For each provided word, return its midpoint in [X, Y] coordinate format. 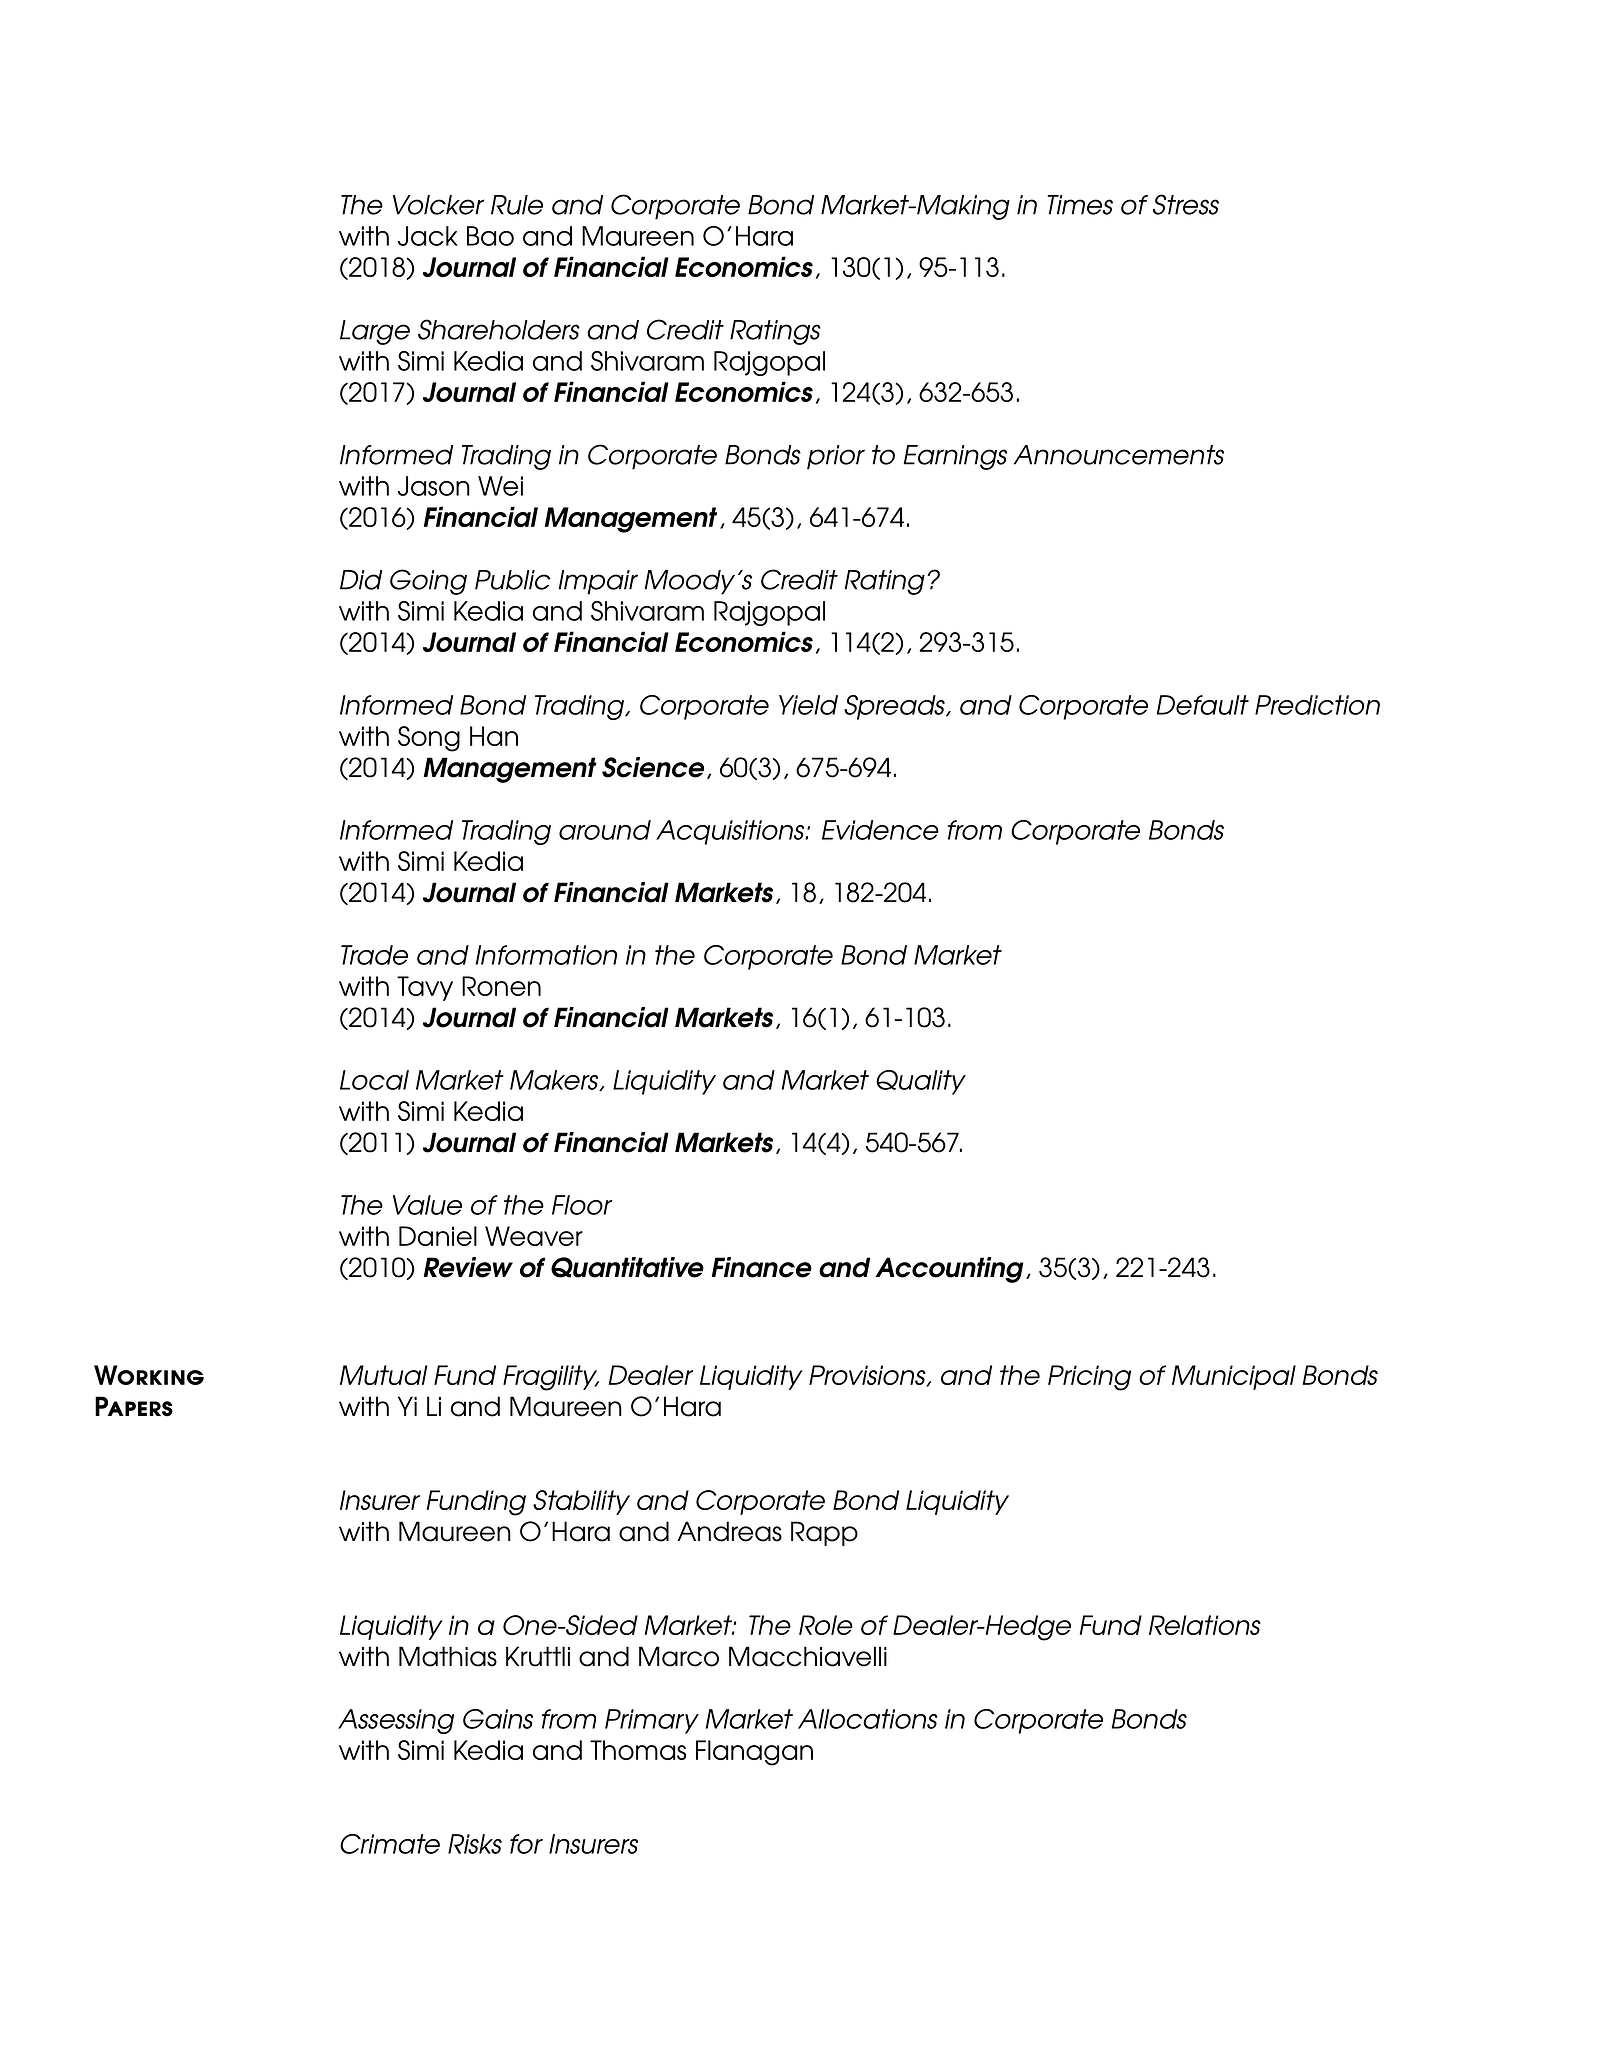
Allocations [868, 1719]
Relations [1205, 1625]
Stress [1186, 204]
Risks [475, 1844]
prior [836, 457]
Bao [490, 236]
